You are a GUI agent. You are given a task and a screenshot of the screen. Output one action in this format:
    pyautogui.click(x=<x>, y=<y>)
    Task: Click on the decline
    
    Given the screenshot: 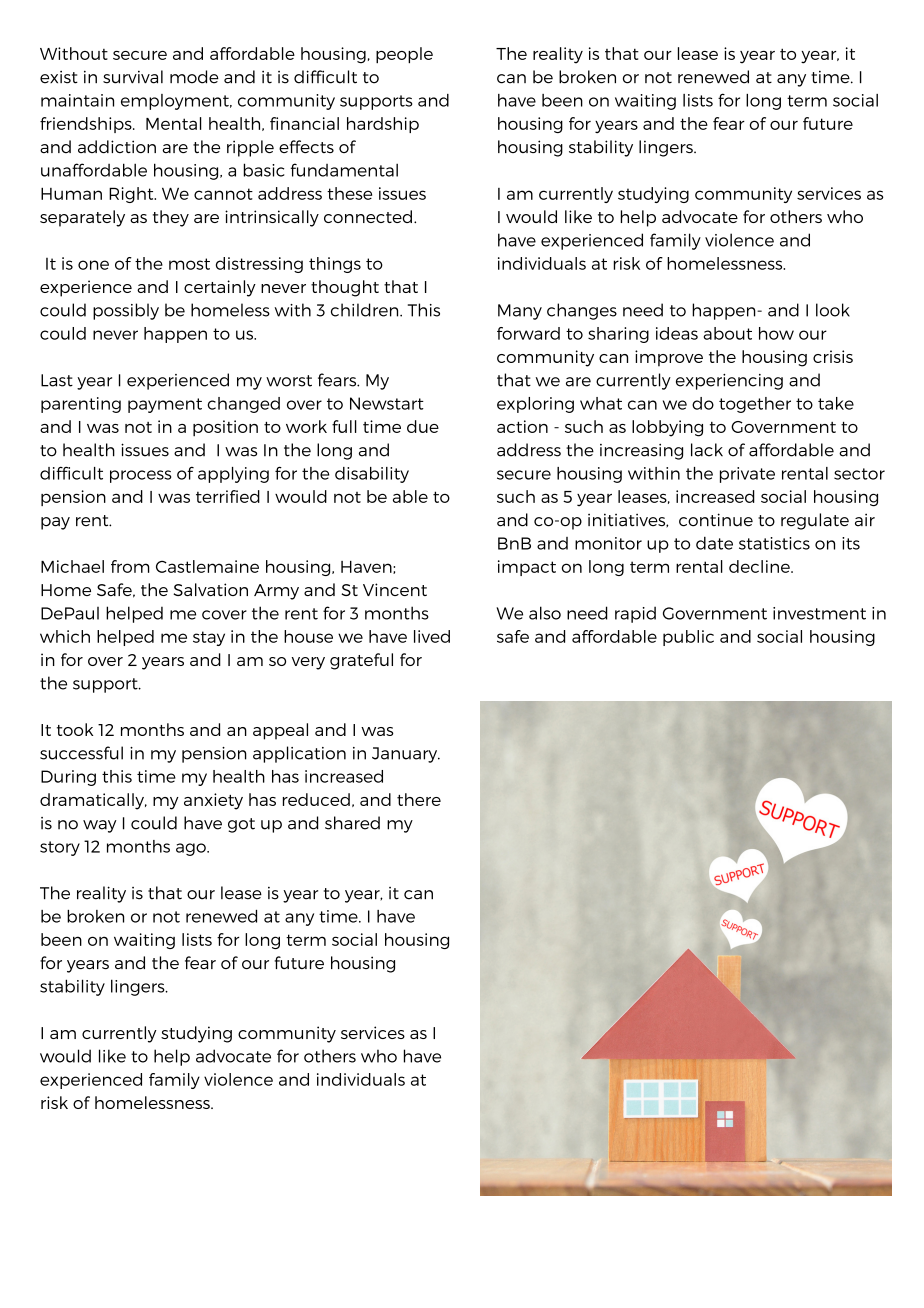 What is the action you would take?
    pyautogui.click(x=760, y=566)
